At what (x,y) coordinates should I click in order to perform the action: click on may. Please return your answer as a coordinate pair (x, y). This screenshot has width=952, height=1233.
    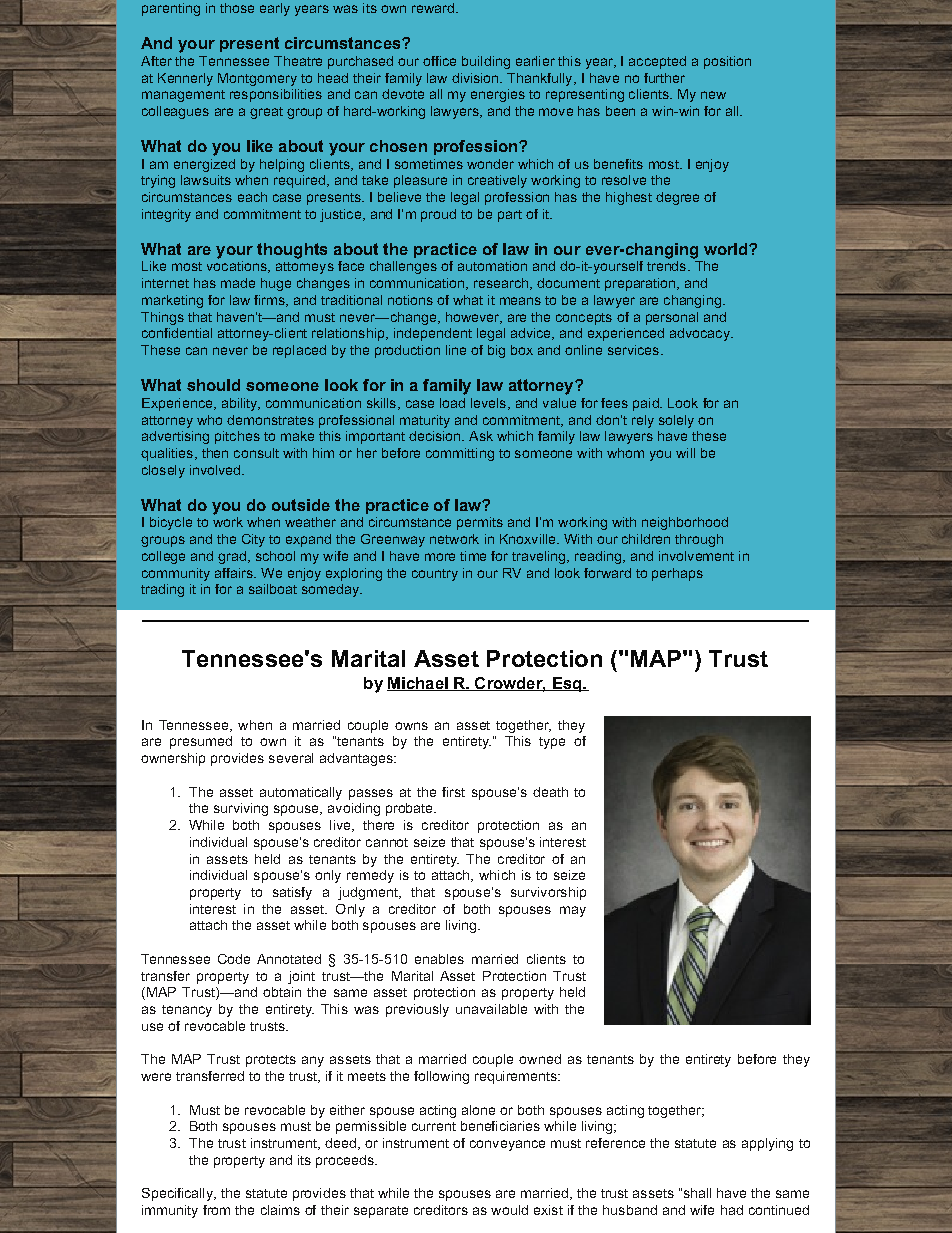
    Looking at the image, I should click on (573, 911).
